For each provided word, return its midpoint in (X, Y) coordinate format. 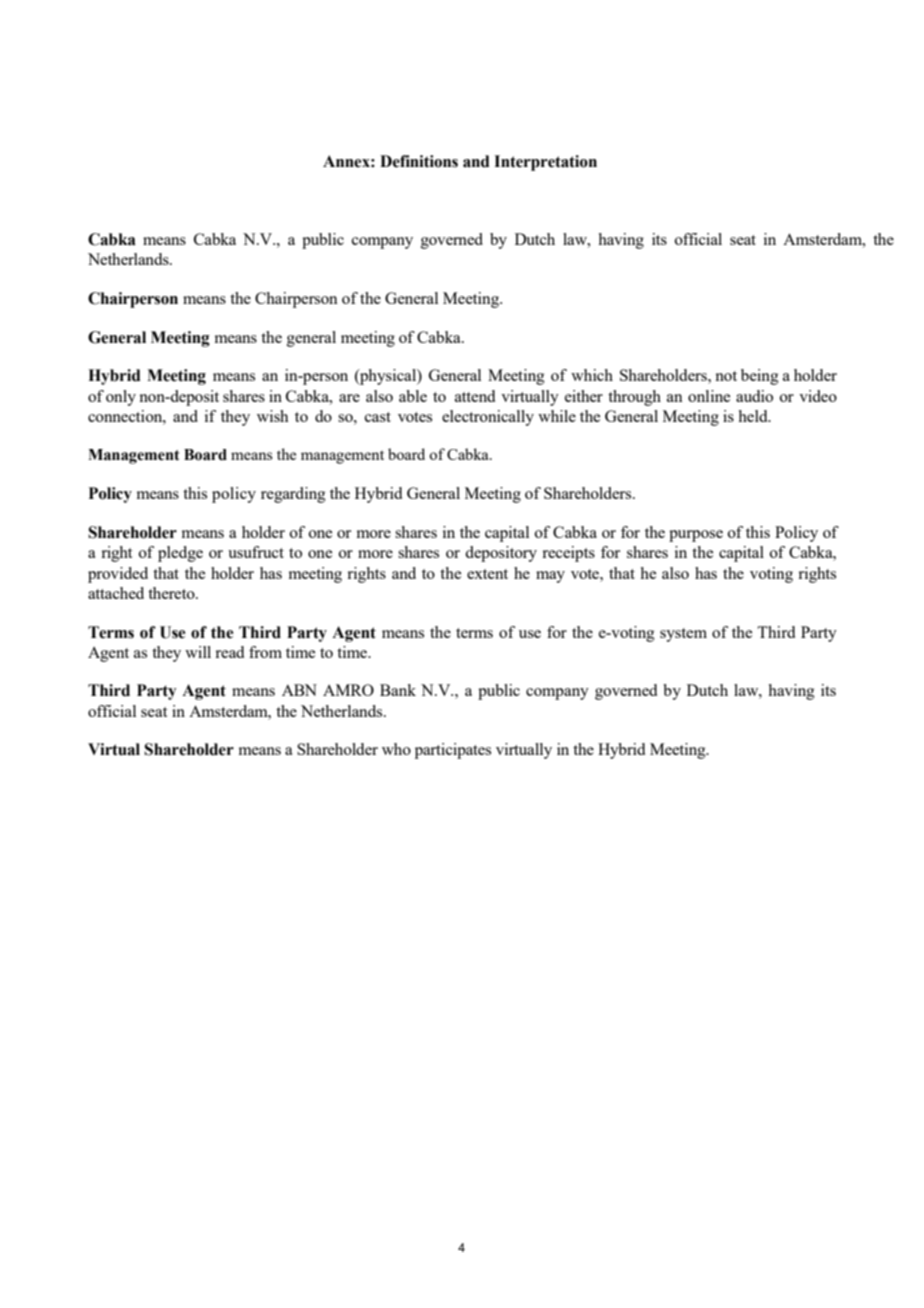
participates (453, 751)
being (760, 377)
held (754, 416)
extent (487, 574)
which (592, 375)
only (121, 398)
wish (273, 416)
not (726, 376)
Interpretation (545, 163)
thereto (172, 593)
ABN (299, 690)
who (396, 749)
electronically (488, 418)
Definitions (419, 161)
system (683, 635)
